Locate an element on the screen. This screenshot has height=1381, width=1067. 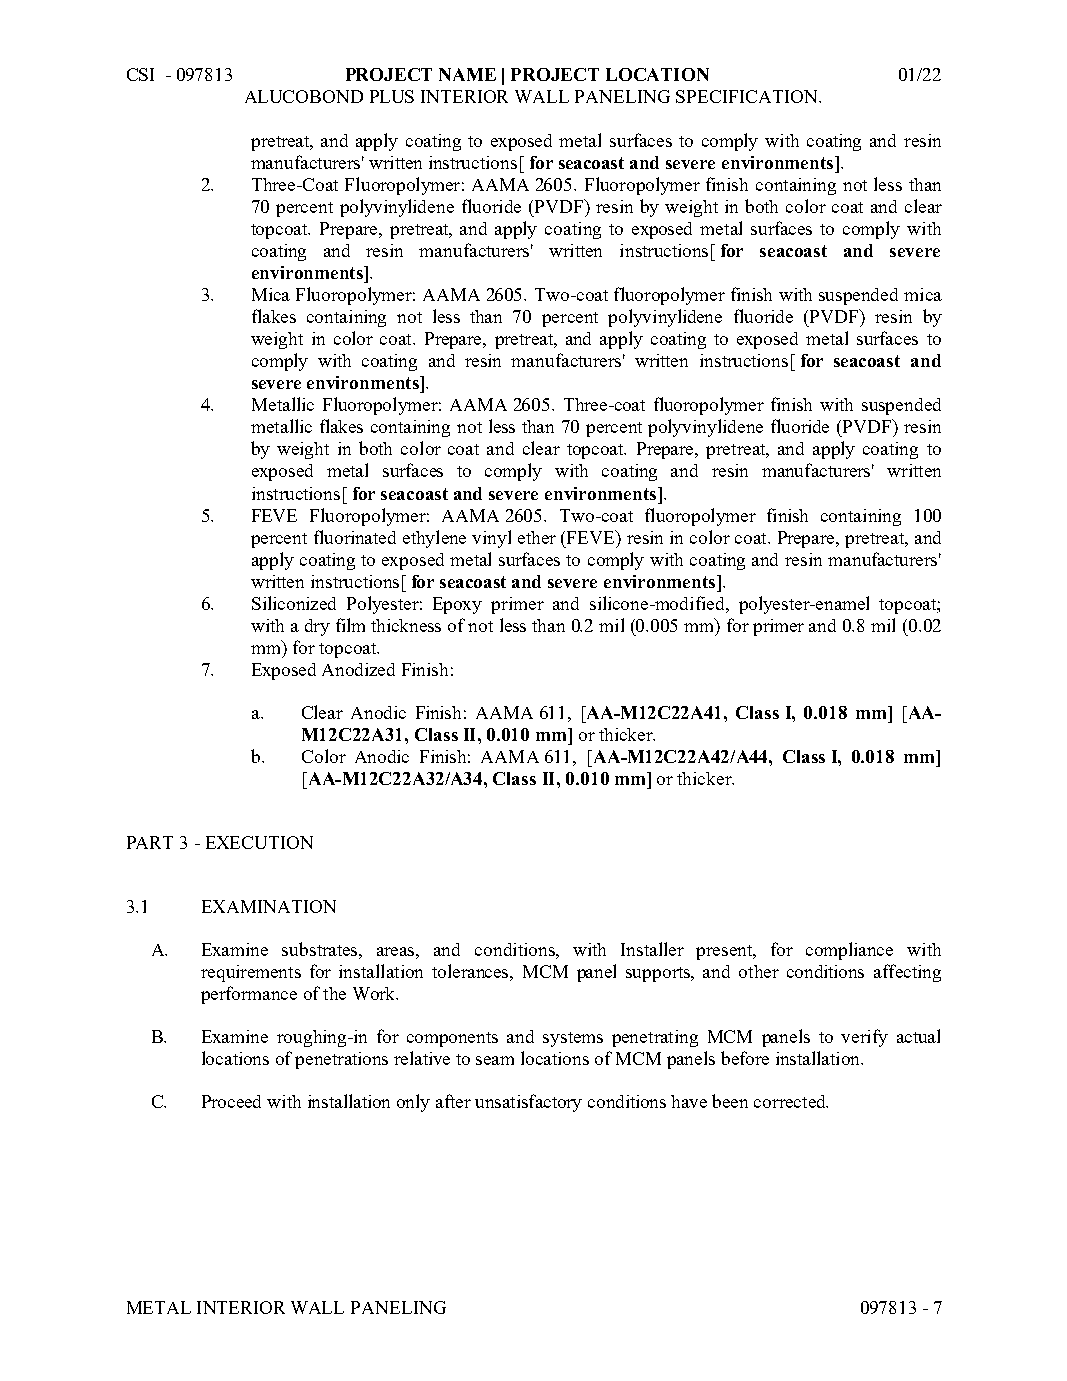
PLUS is located at coordinates (392, 96).
